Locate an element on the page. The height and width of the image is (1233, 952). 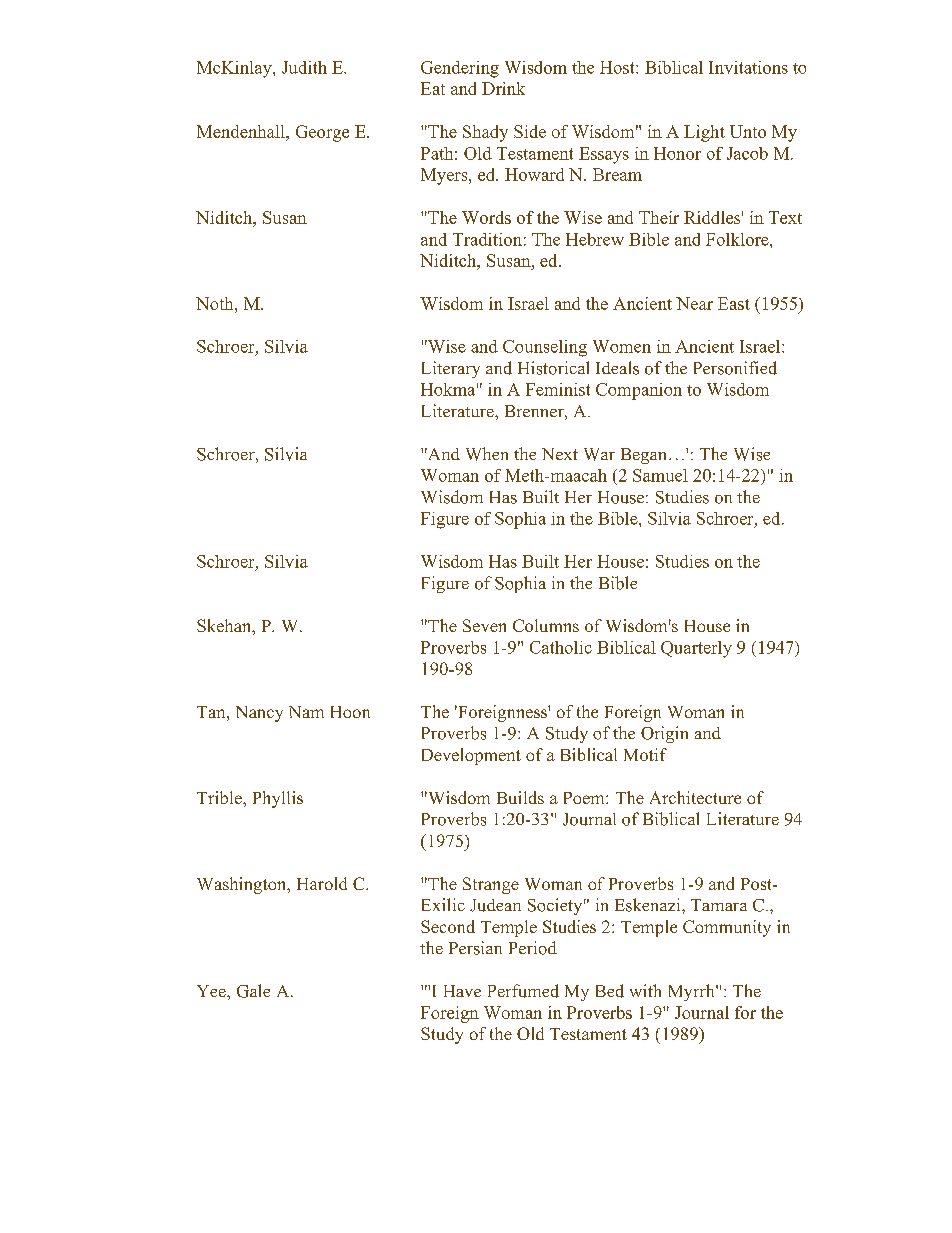
Judith is located at coordinates (304, 67).
